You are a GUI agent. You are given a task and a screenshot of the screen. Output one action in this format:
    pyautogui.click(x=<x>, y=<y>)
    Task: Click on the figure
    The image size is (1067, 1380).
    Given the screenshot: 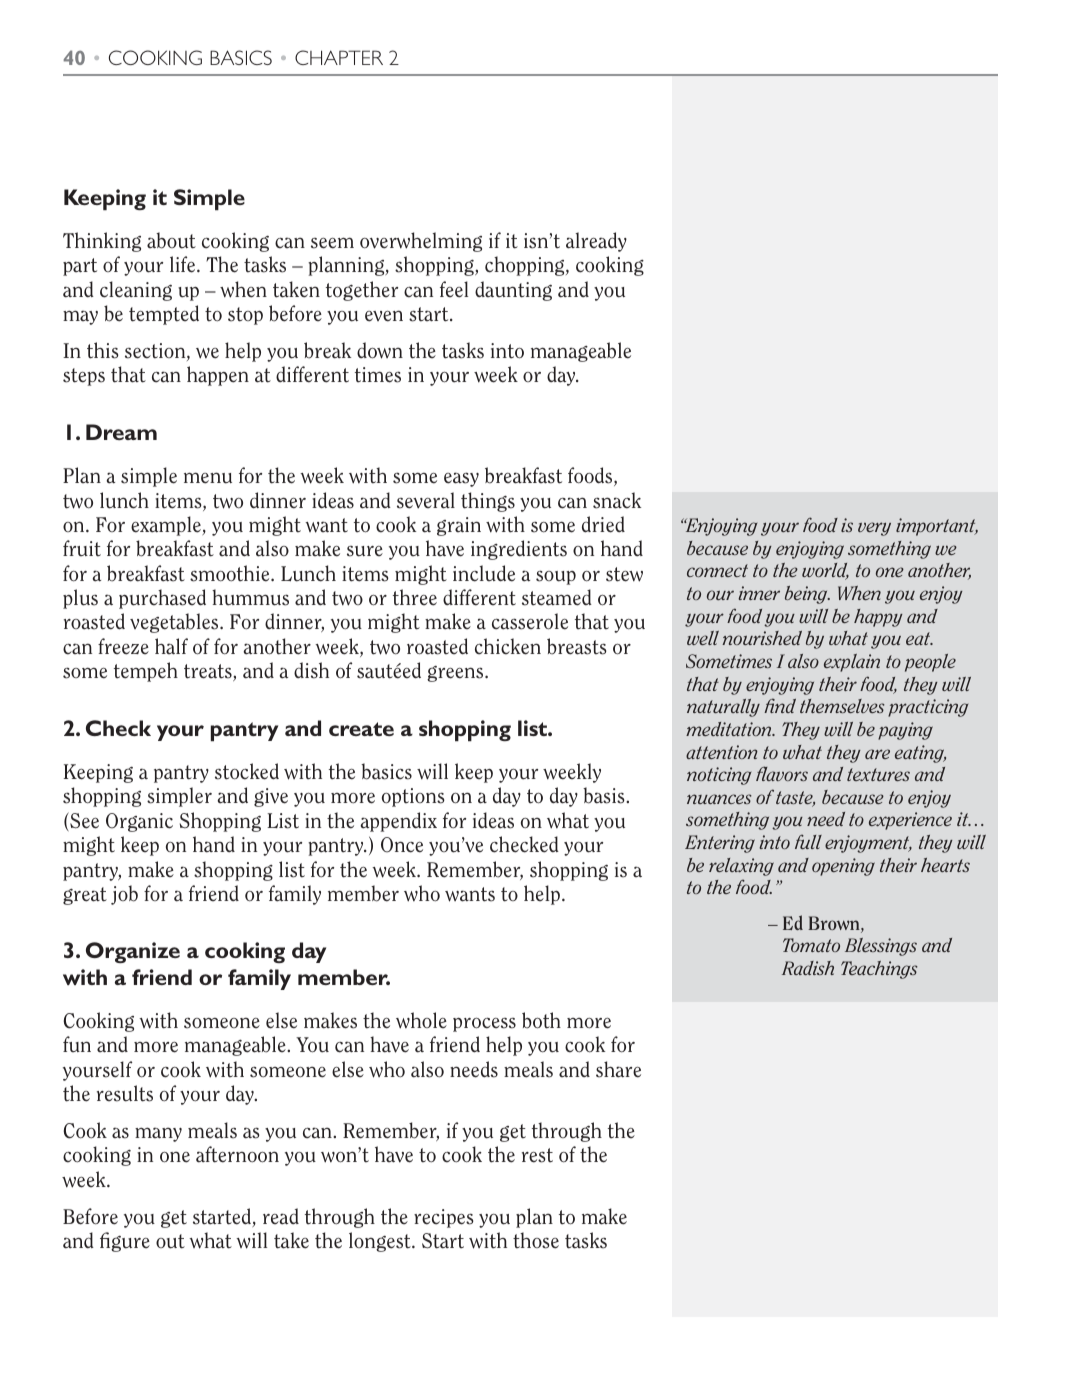 What is the action you would take?
    pyautogui.click(x=125, y=1242)
